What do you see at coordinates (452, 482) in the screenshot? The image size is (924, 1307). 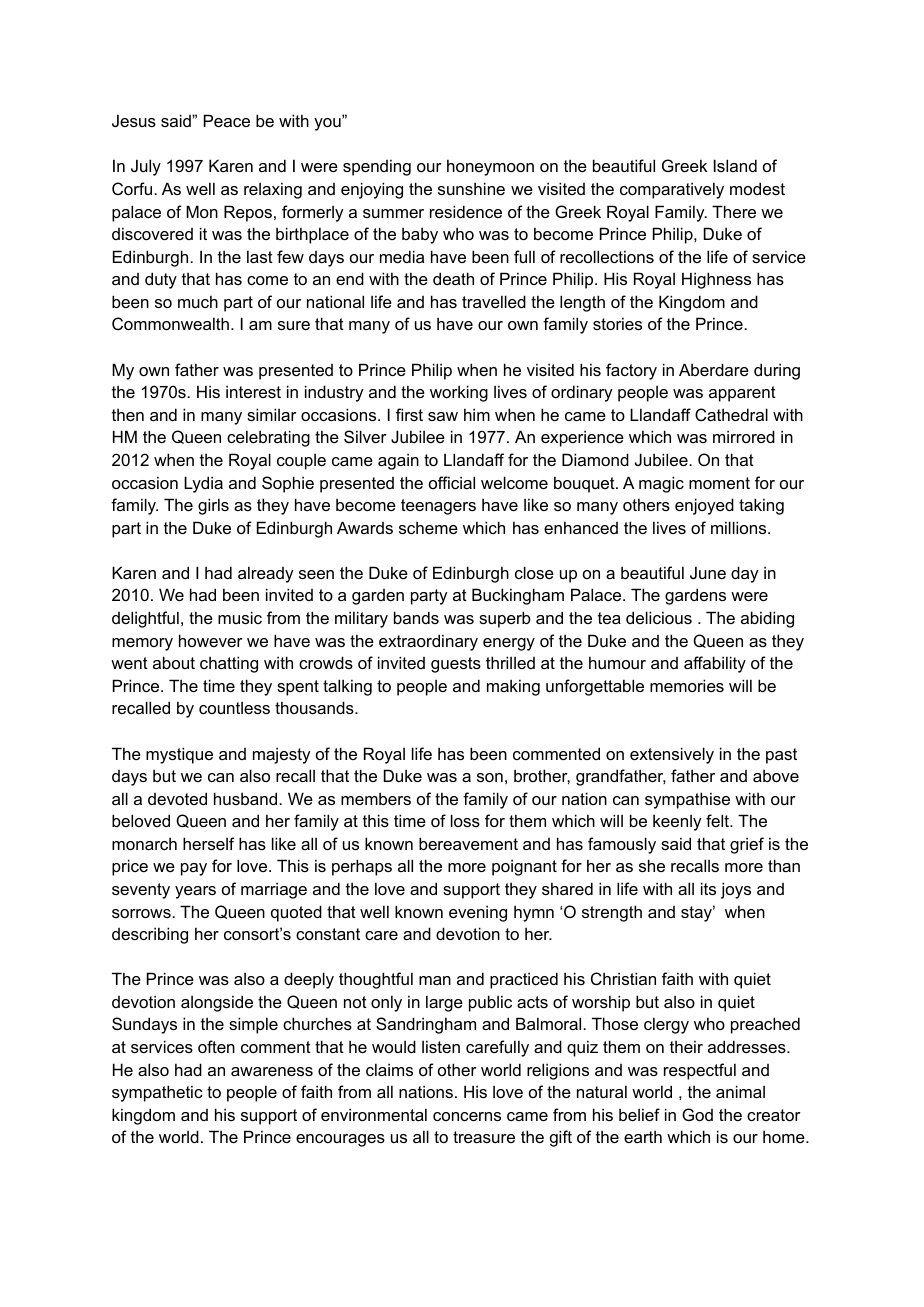 I see `official` at bounding box center [452, 482].
